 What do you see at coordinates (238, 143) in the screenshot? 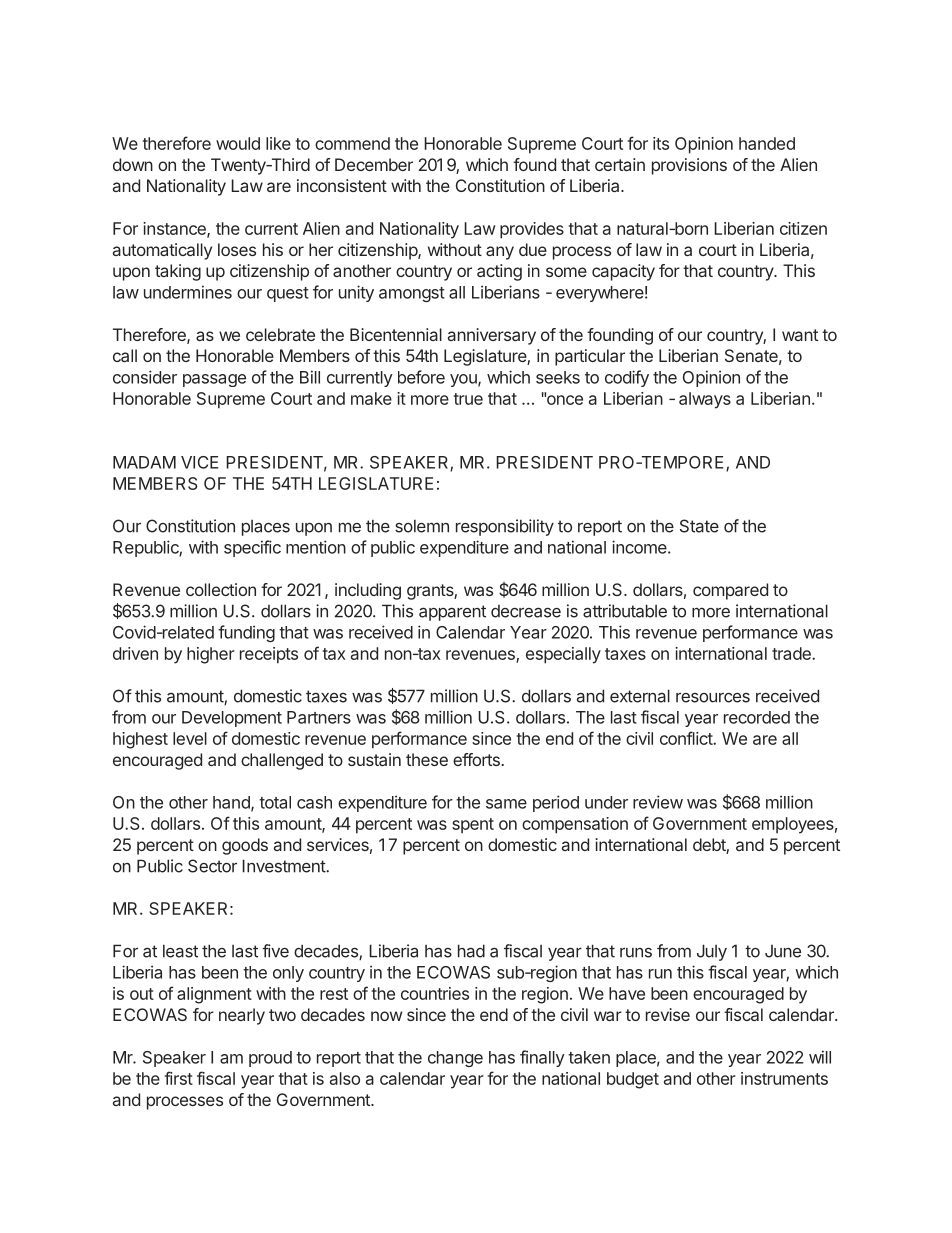
I see `would` at bounding box center [238, 143].
